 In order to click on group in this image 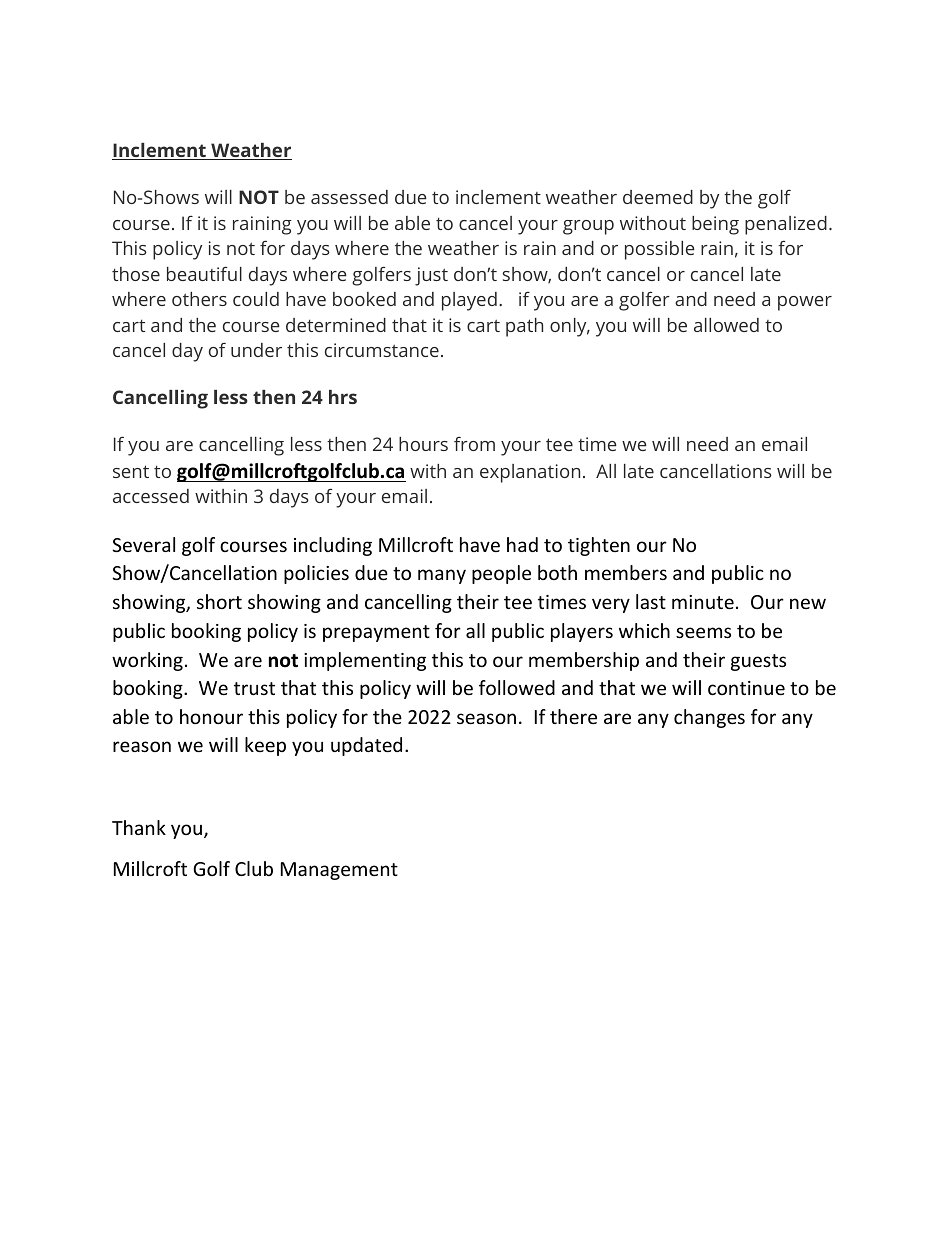, I will do `click(588, 227)`.
